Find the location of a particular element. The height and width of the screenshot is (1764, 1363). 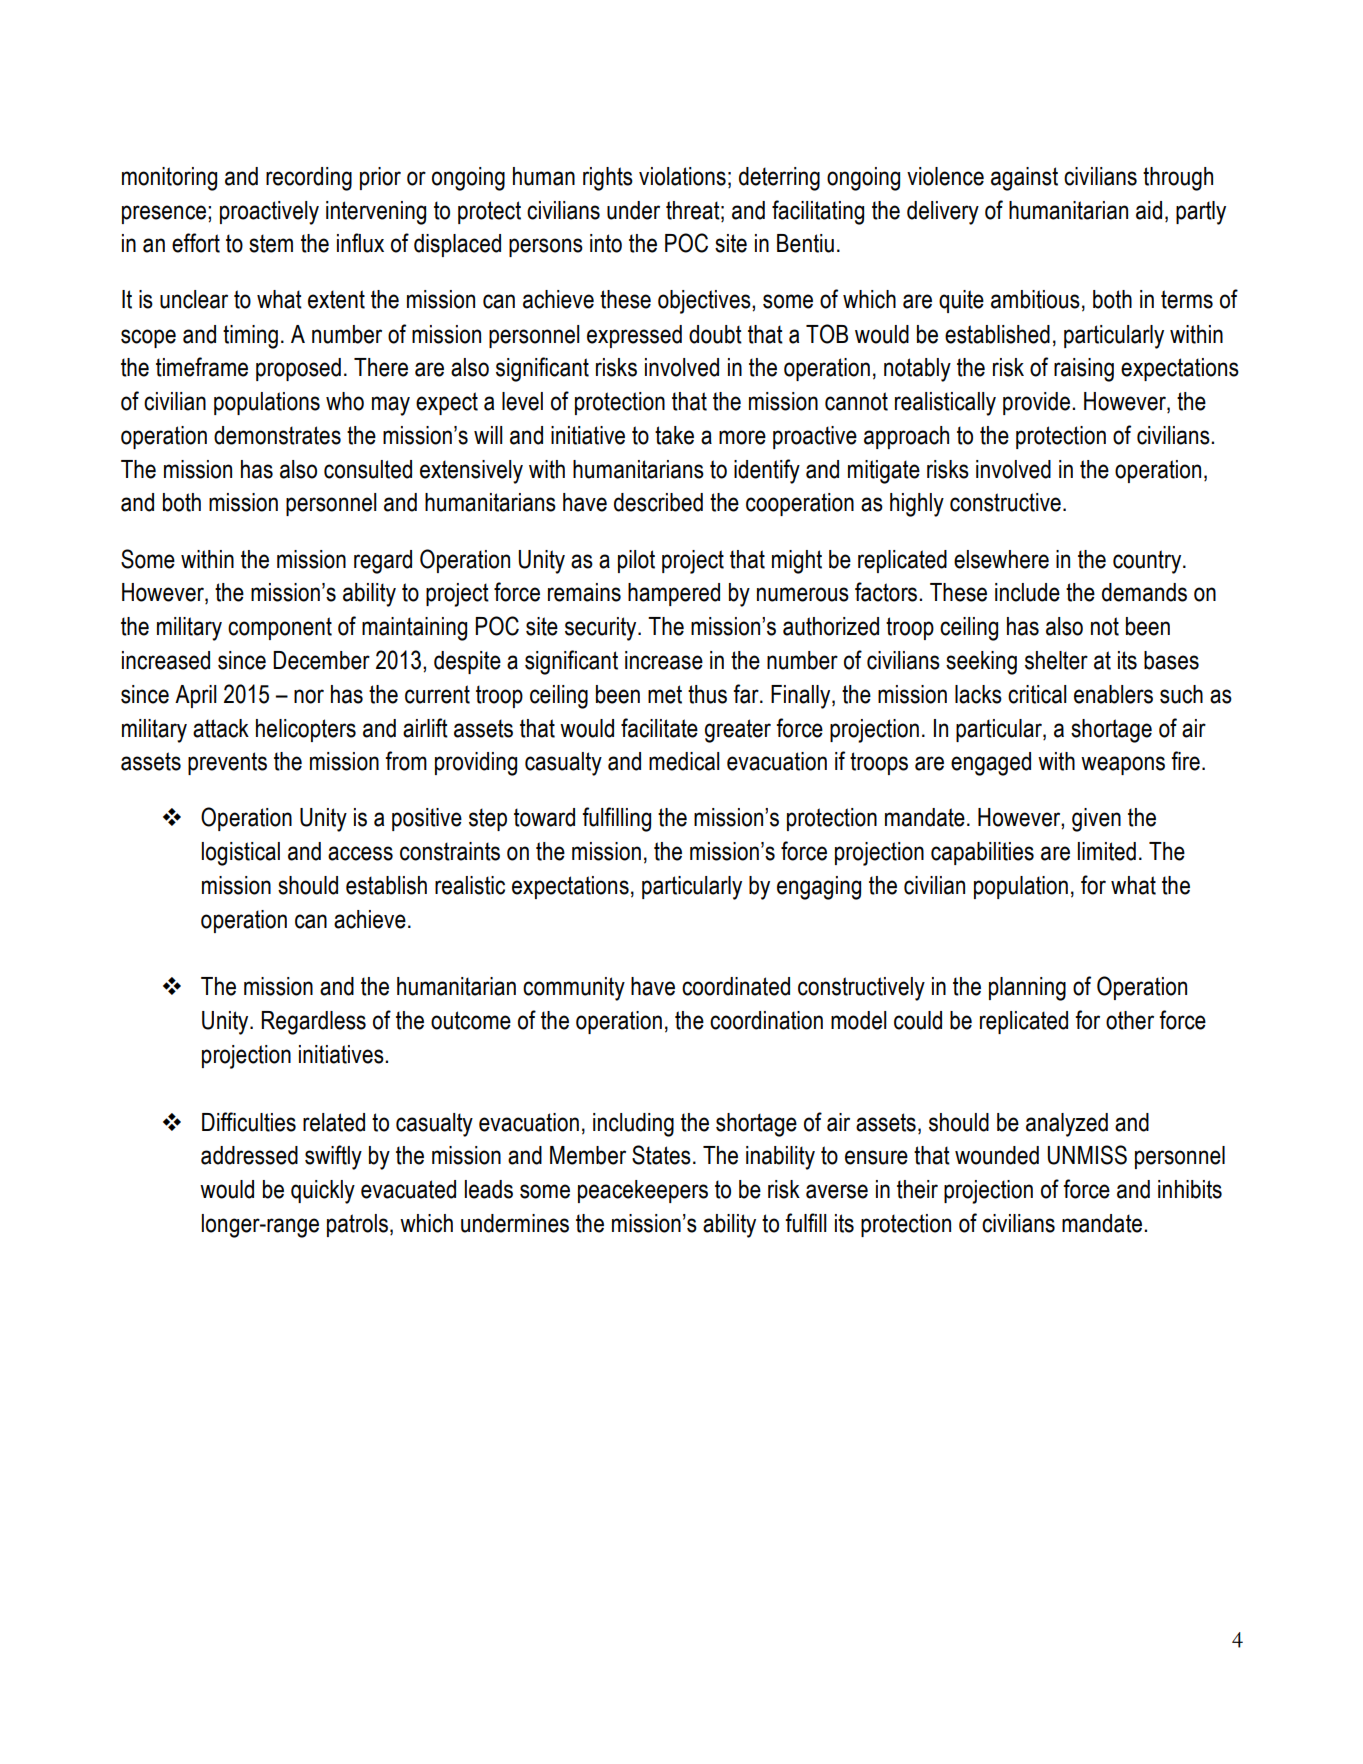

recording is located at coordinates (309, 179).
